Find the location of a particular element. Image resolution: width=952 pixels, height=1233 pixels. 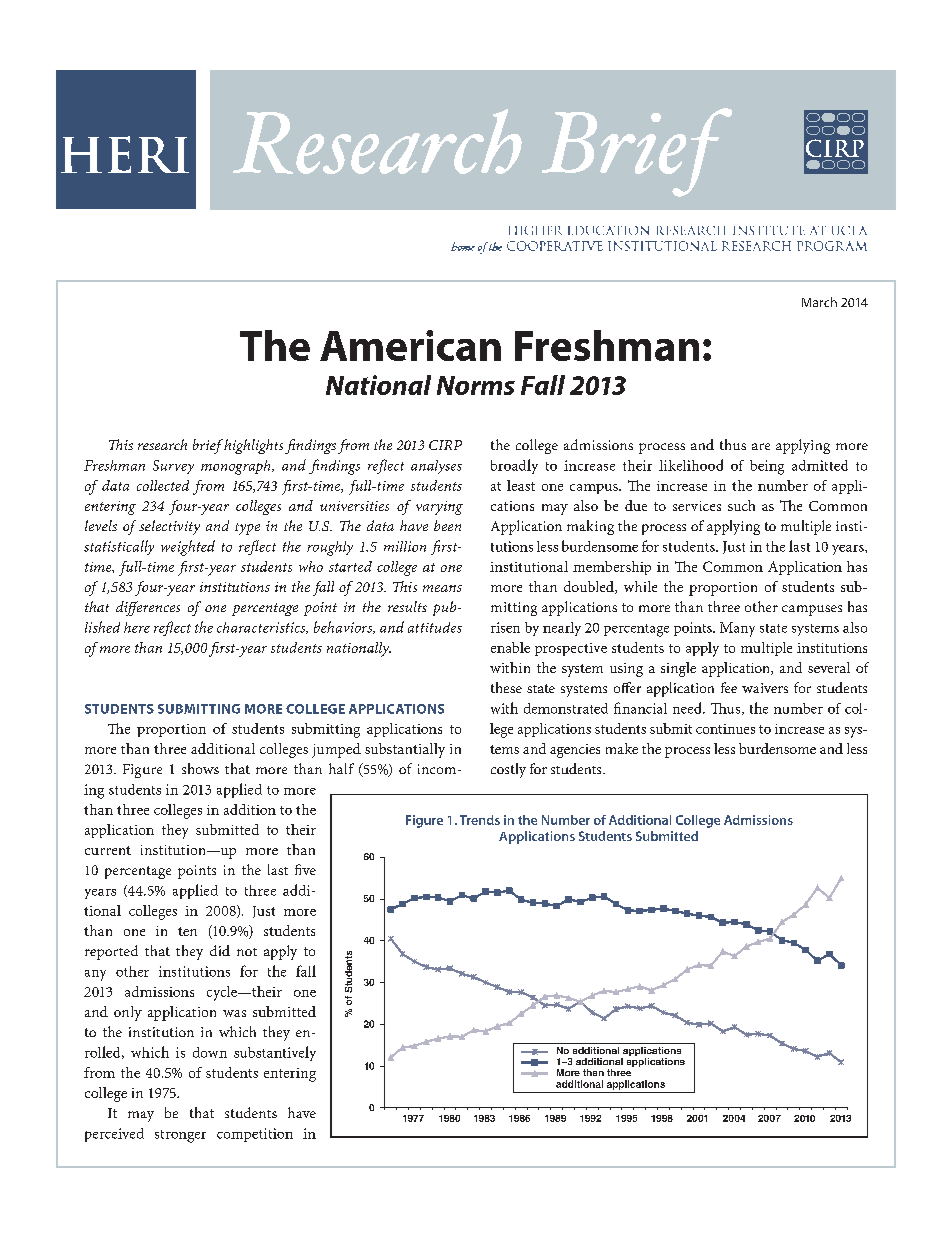

research is located at coordinates (162, 444).
